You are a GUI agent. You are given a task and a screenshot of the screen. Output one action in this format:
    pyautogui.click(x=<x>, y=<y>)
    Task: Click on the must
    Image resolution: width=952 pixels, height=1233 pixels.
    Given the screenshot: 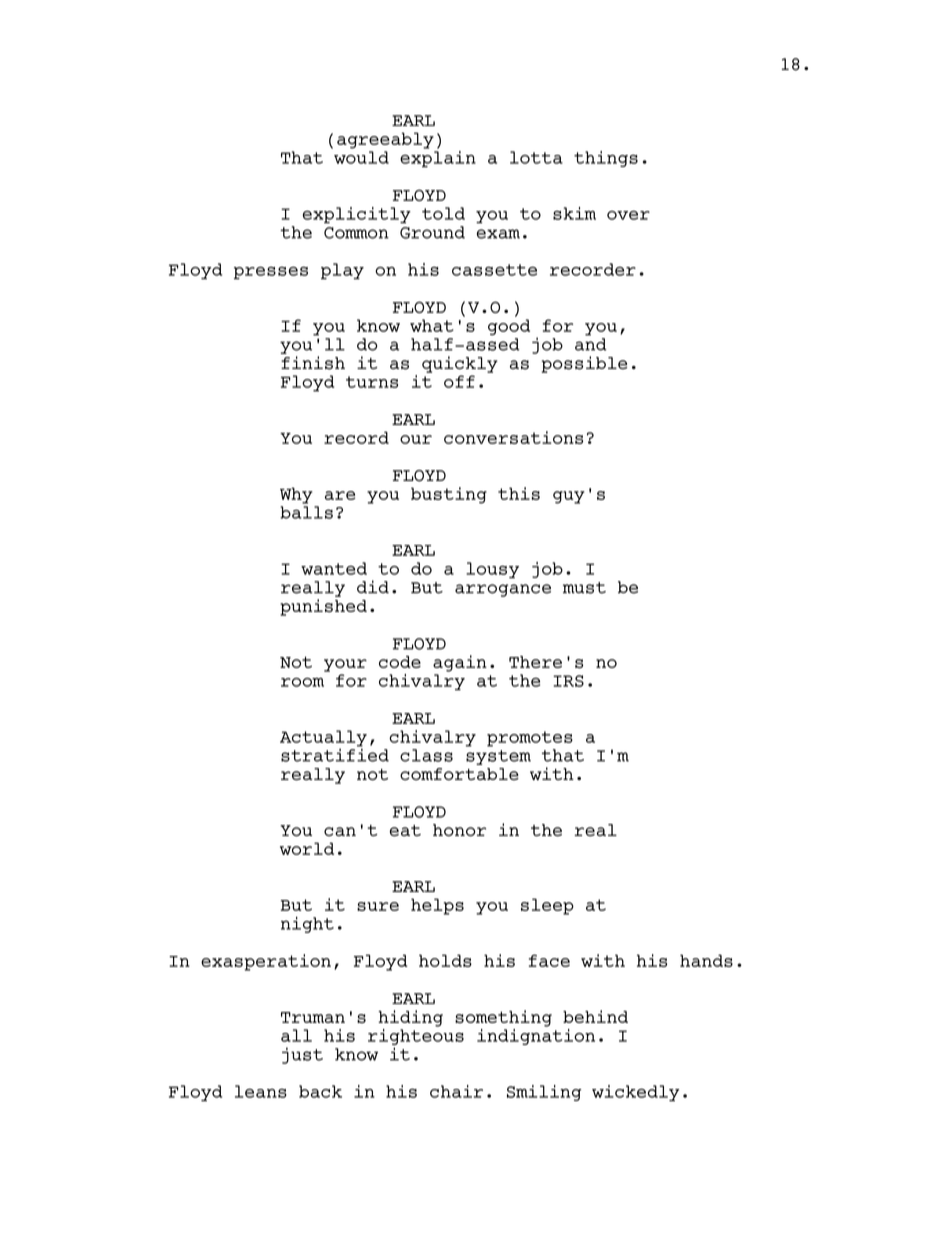 What is the action you would take?
    pyautogui.click(x=584, y=588)
